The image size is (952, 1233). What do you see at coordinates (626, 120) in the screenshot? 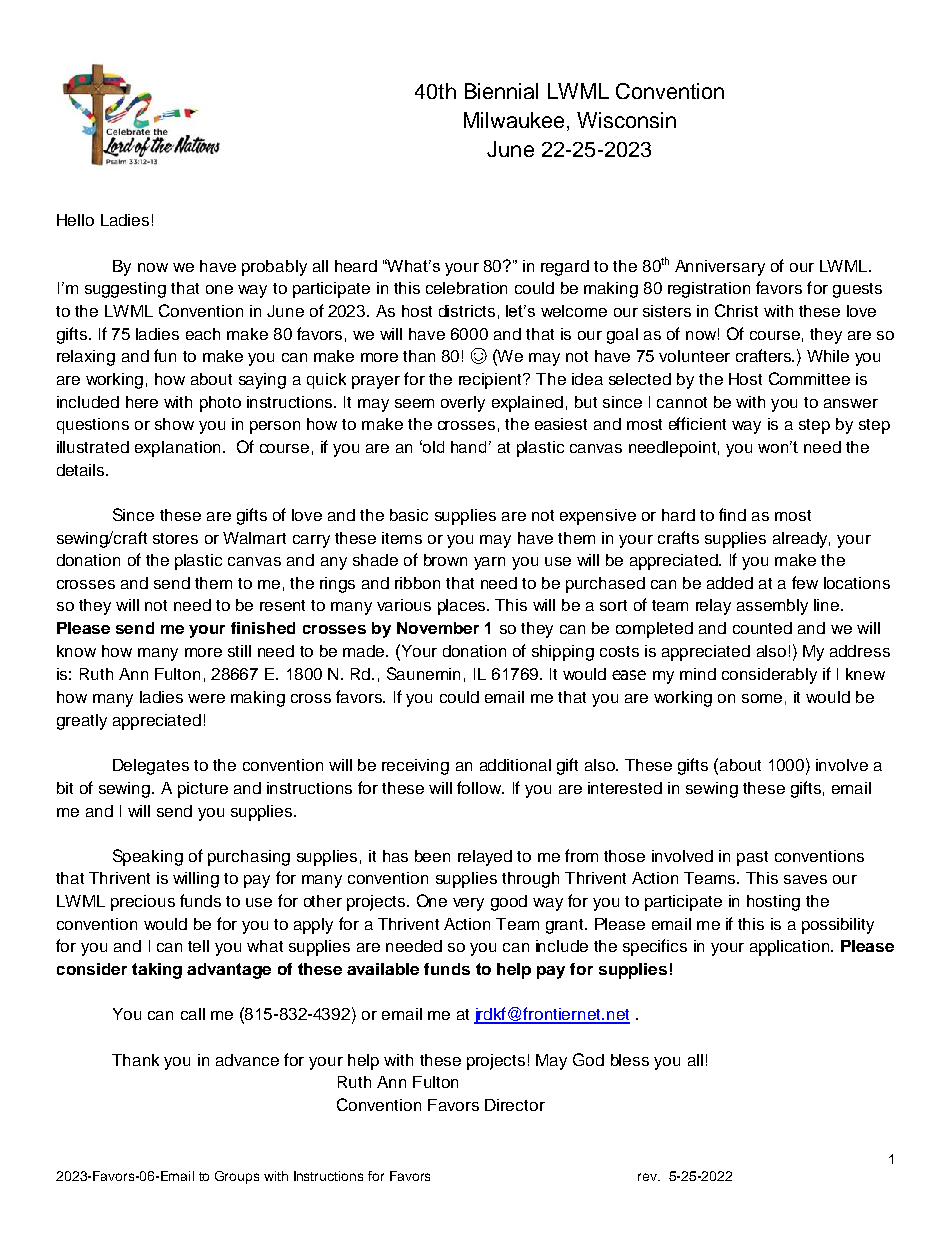
I see `Wisconsin` at bounding box center [626, 120].
